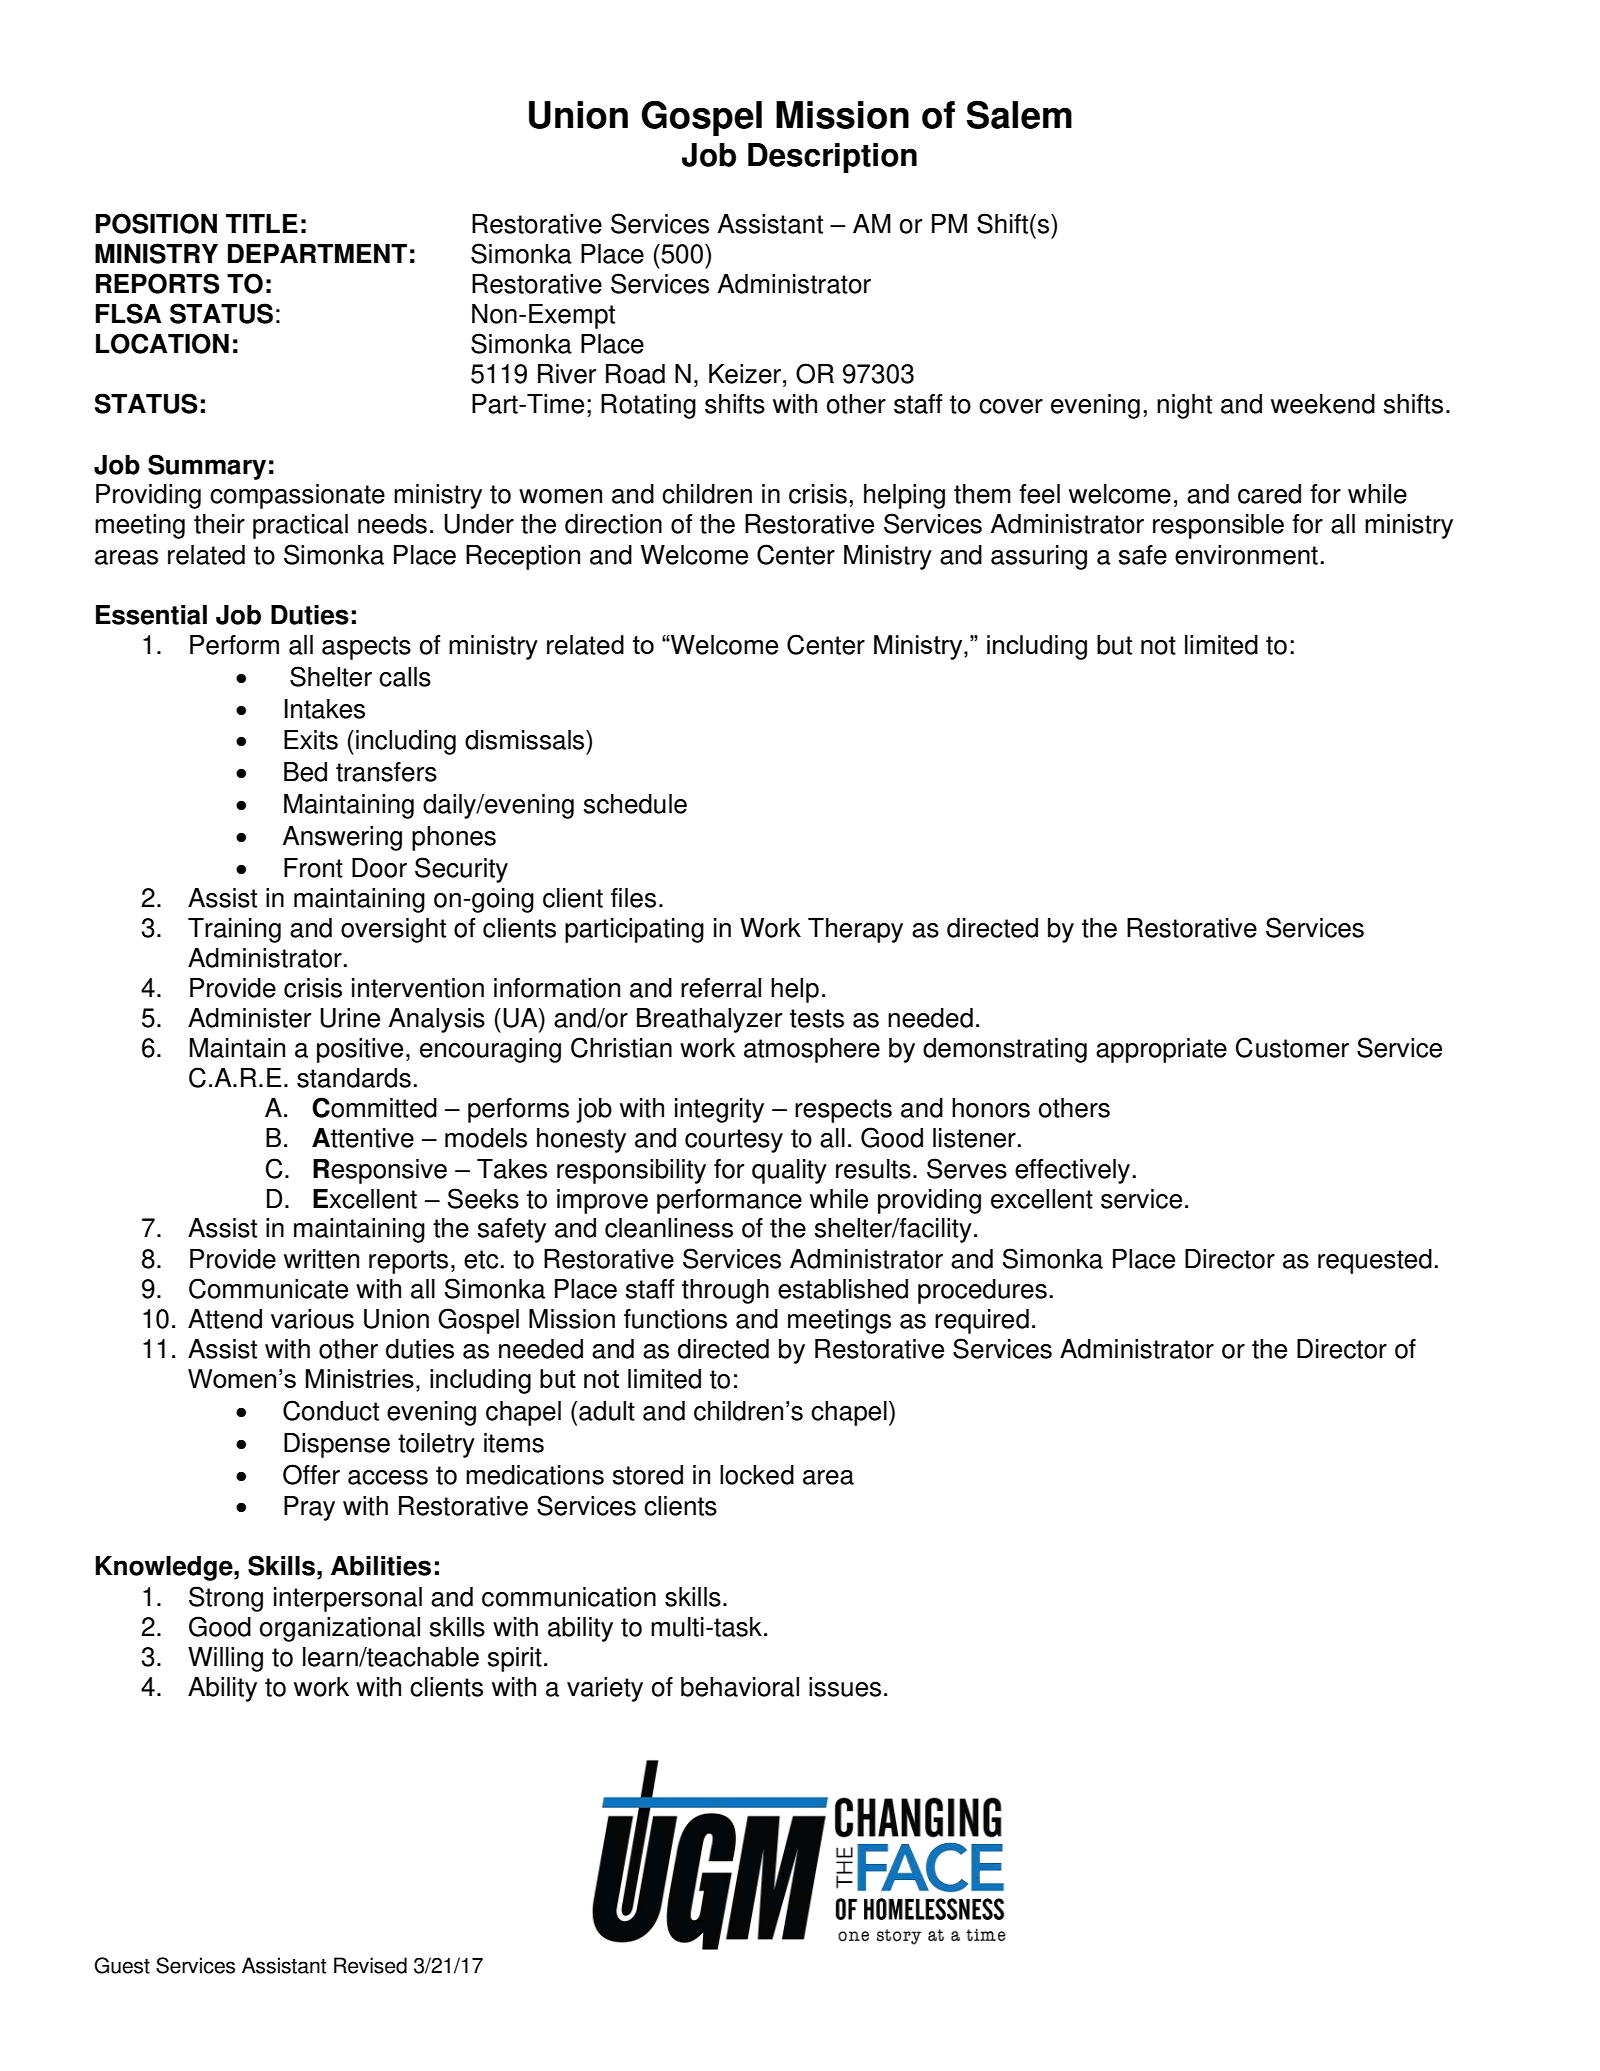  What do you see at coordinates (709, 1020) in the screenshot?
I see `Breathalyzer` at bounding box center [709, 1020].
